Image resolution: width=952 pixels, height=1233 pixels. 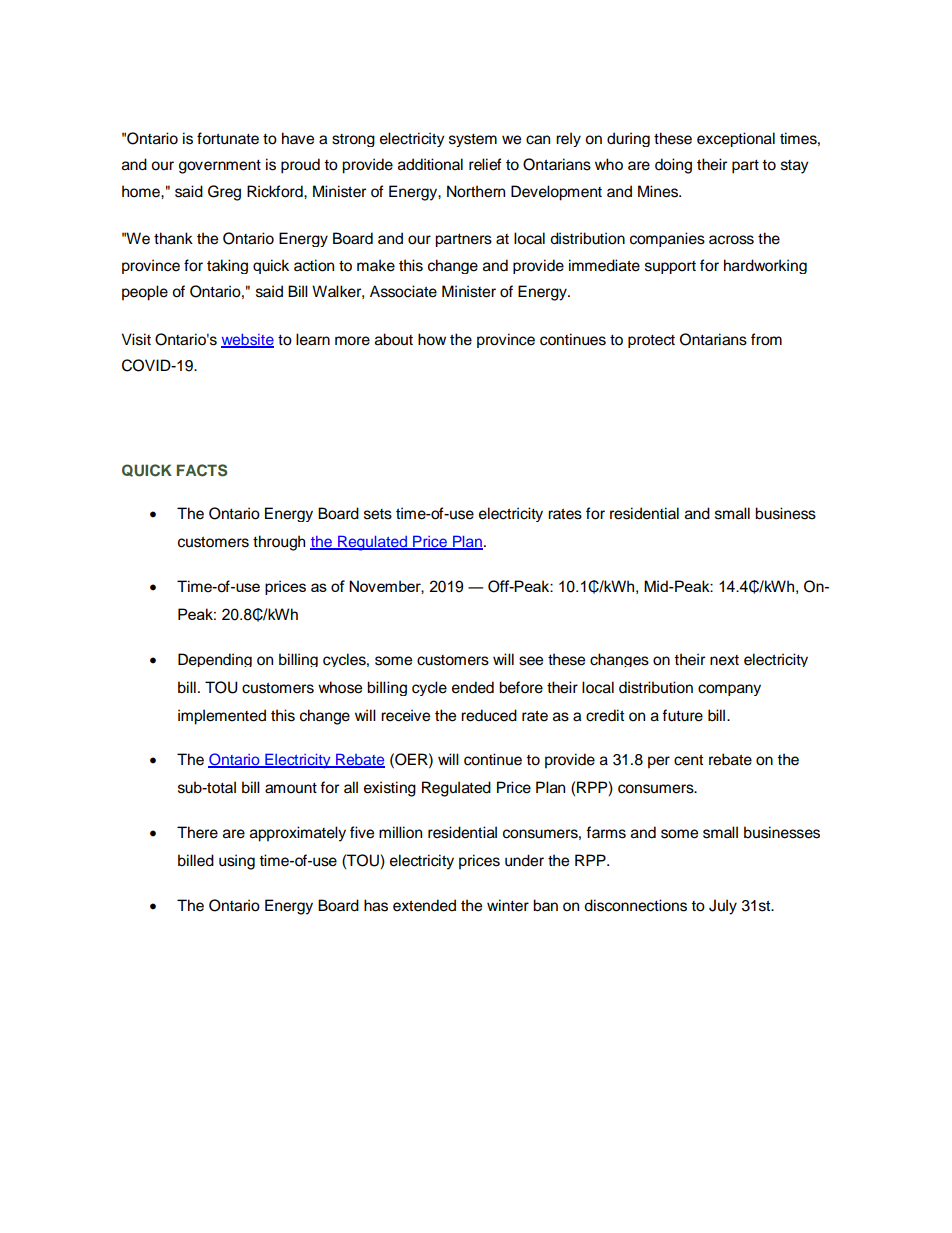 I want to click on July, so click(x=723, y=907).
